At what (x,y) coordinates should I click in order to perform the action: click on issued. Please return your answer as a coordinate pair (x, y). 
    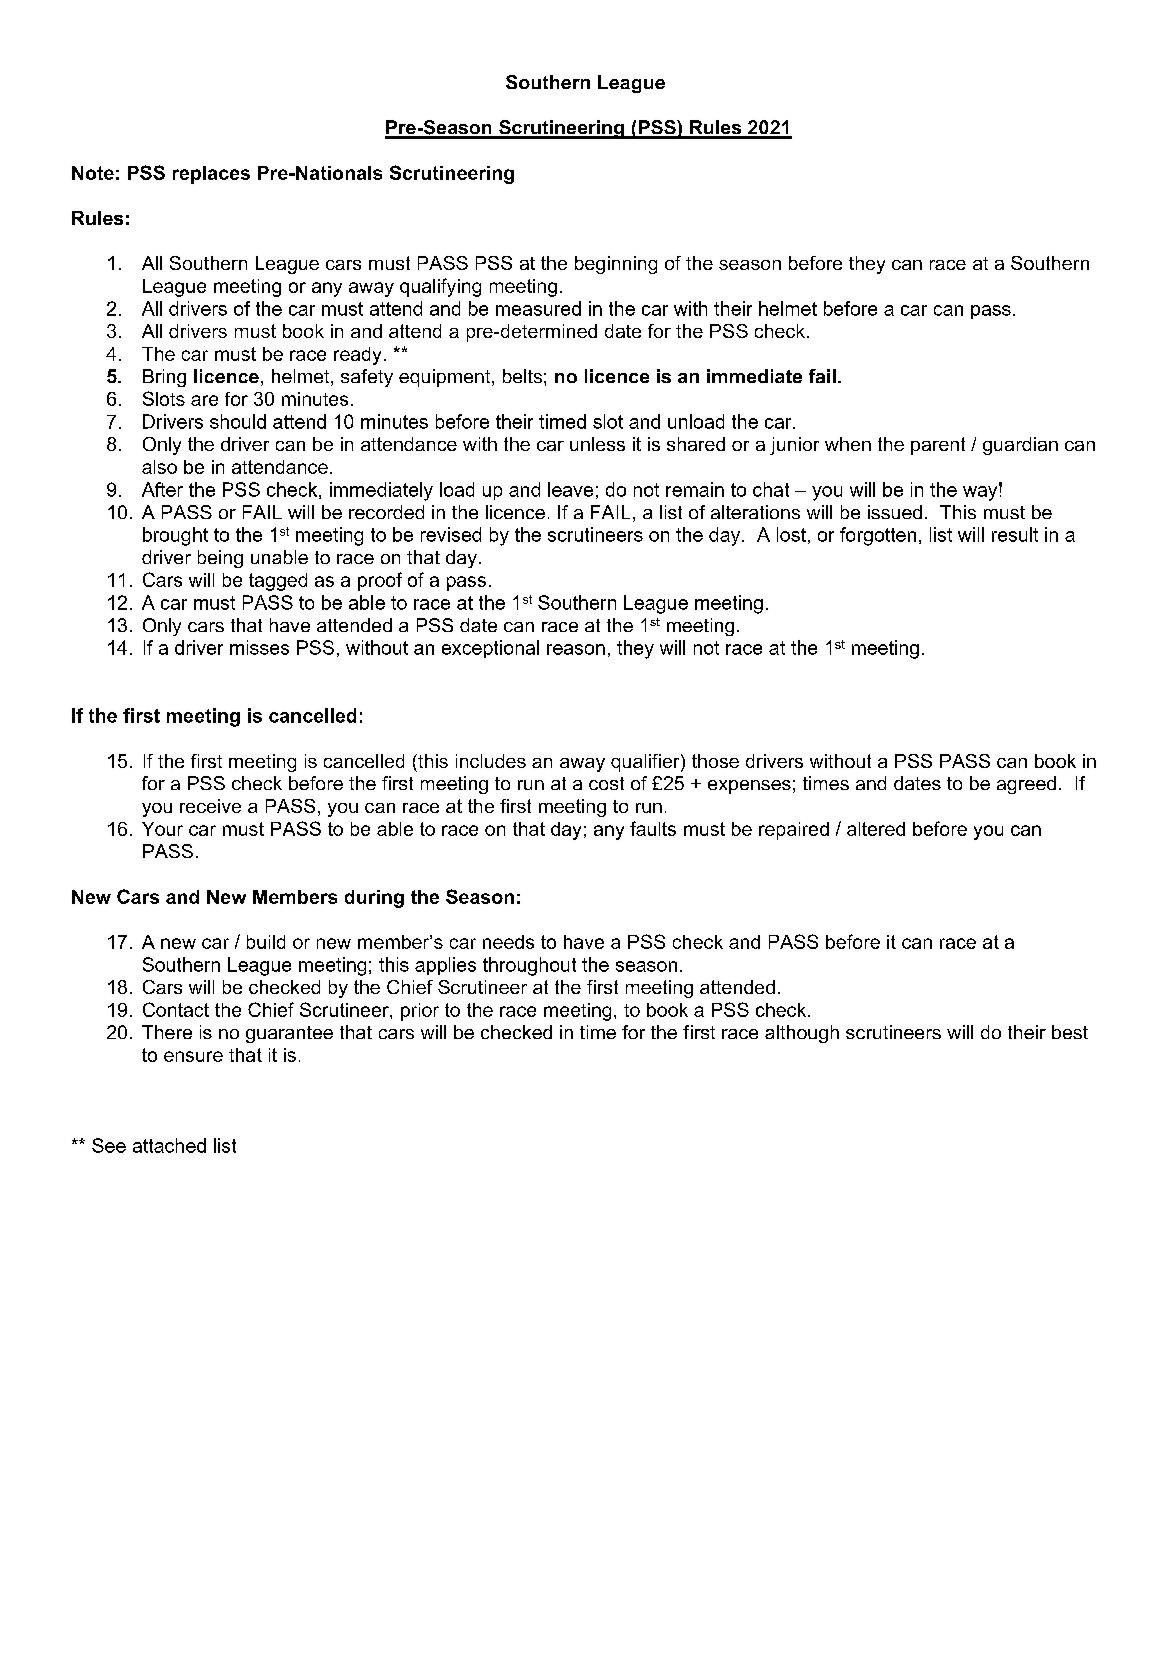
    Looking at the image, I should click on (895, 512).
